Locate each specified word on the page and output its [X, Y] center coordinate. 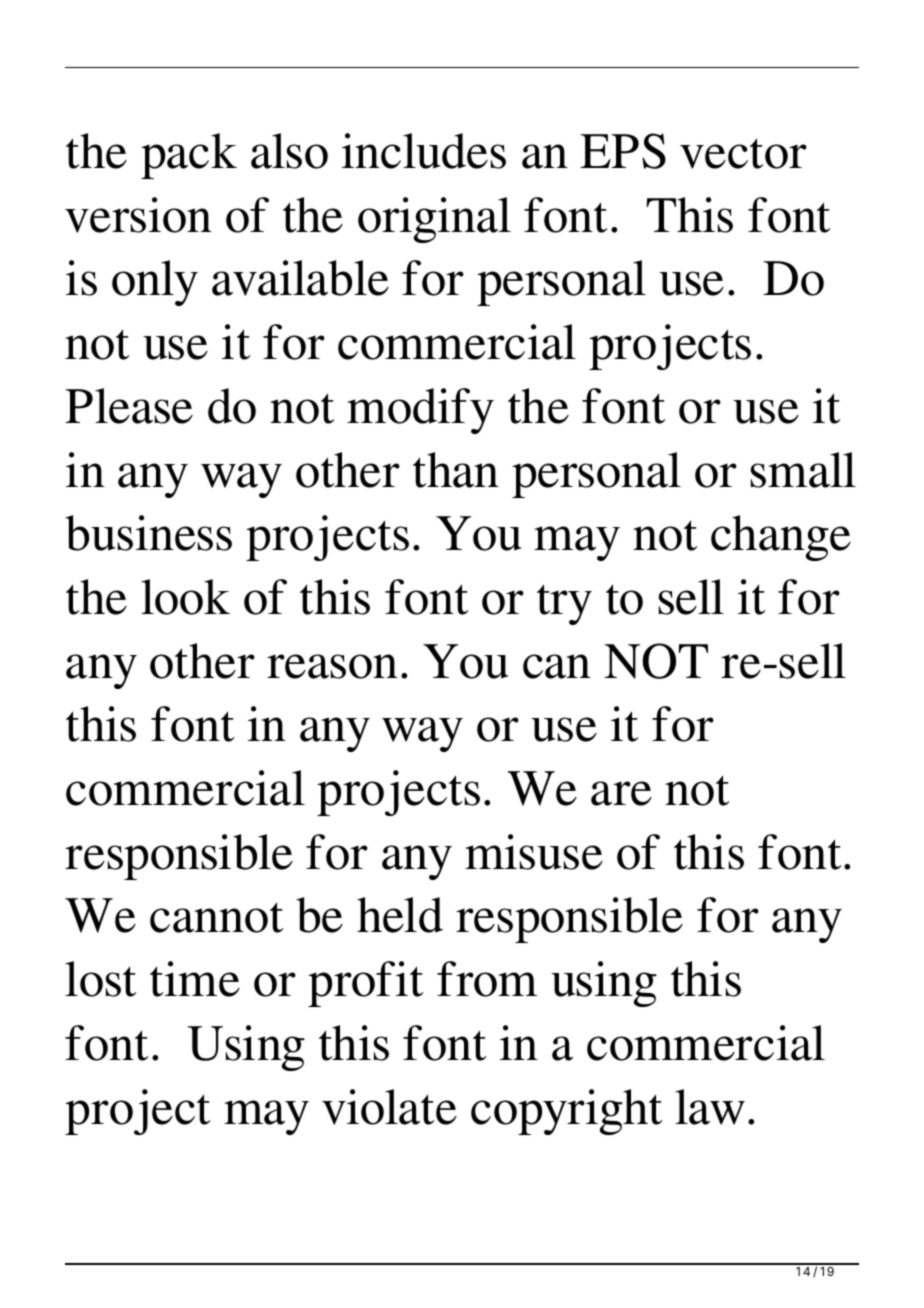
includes [424, 151]
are [621, 793]
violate [389, 1107]
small [803, 470]
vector [743, 153]
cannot [216, 917]
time [195, 979]
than [456, 470]
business [148, 533]
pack [189, 156]
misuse [534, 852]
